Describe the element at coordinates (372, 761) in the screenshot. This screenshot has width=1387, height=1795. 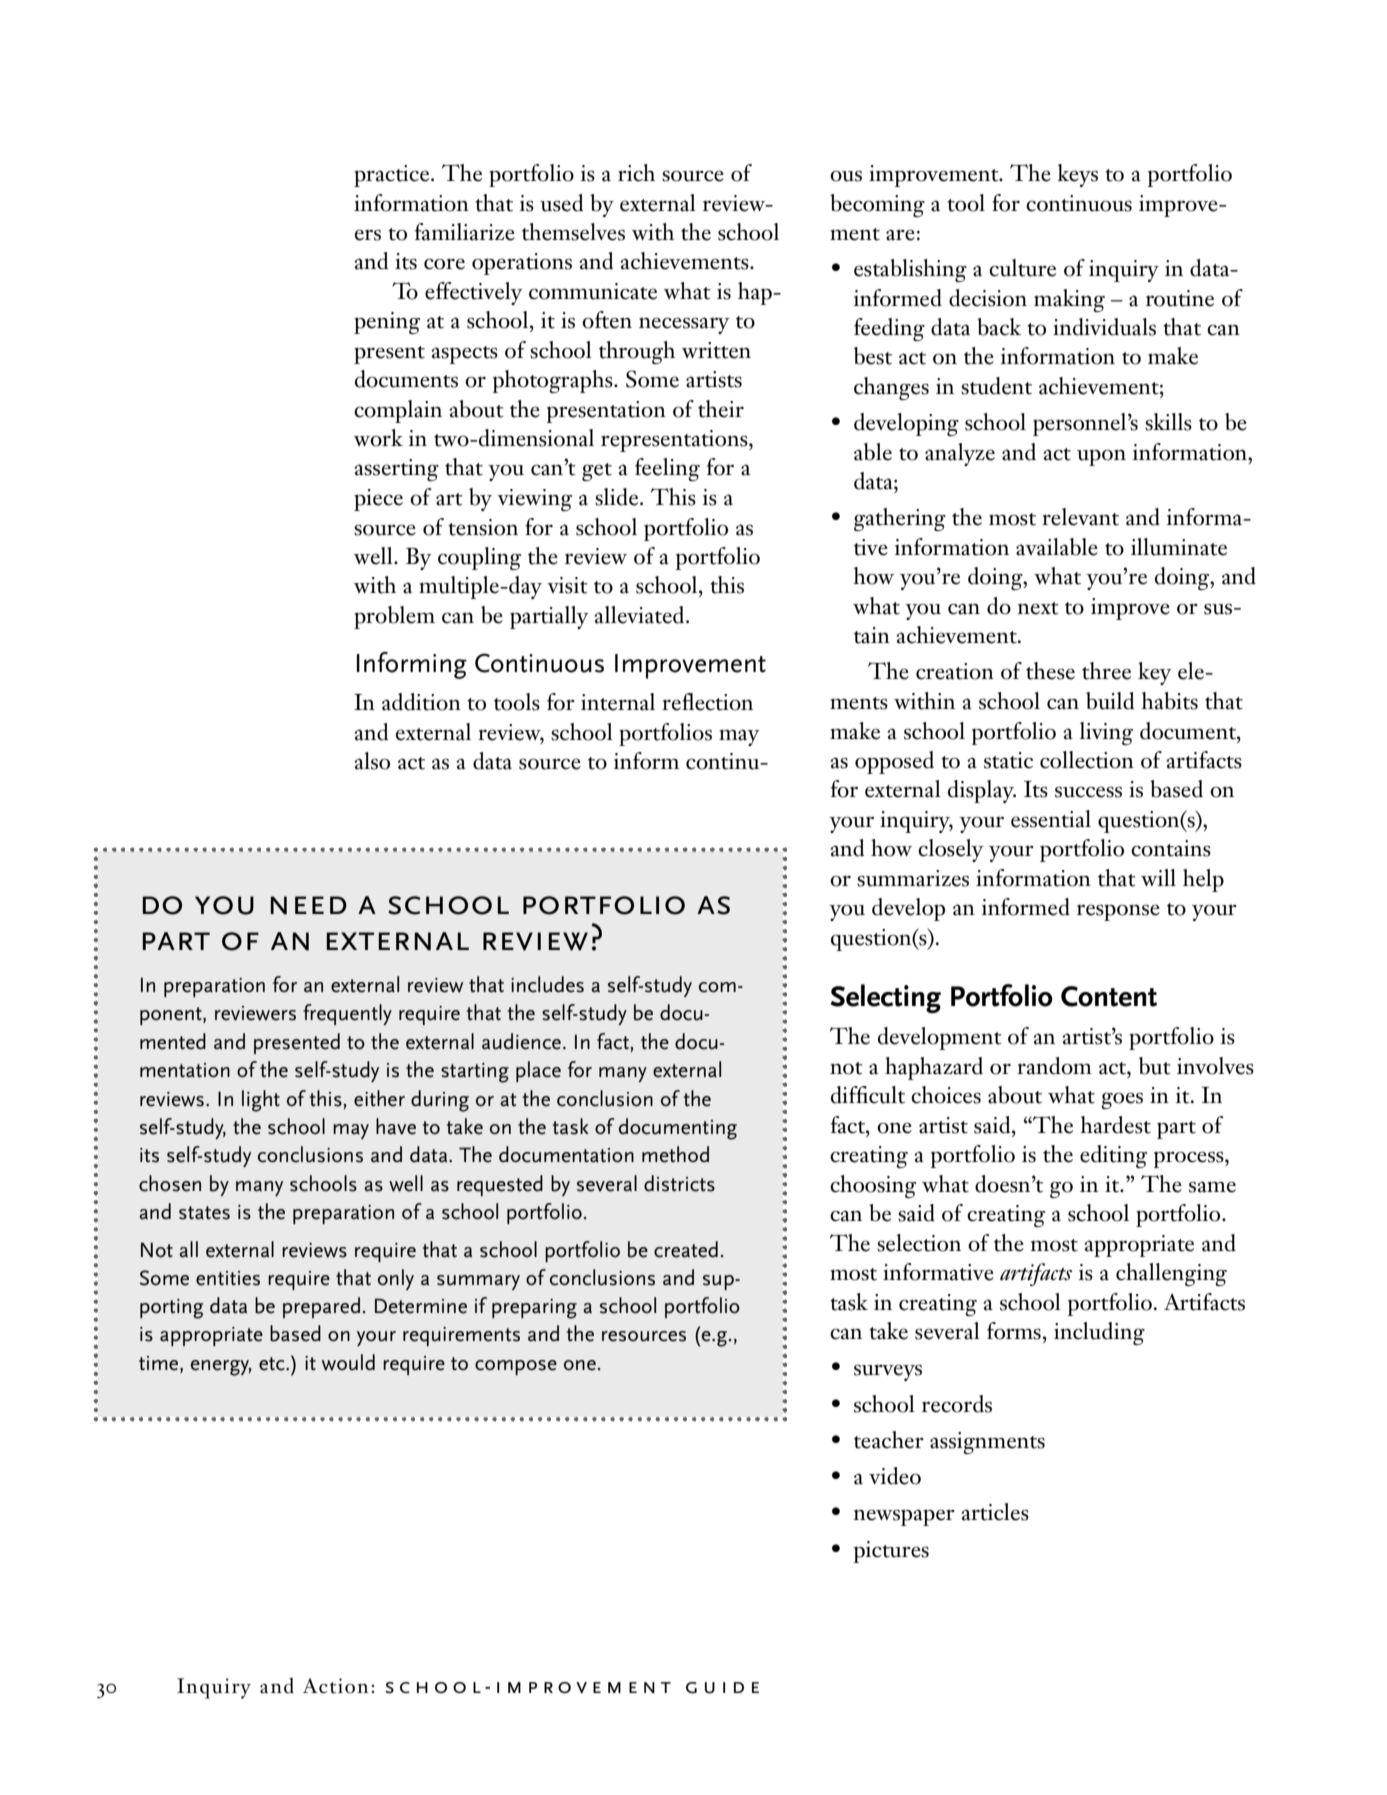
I see `also` at that location.
